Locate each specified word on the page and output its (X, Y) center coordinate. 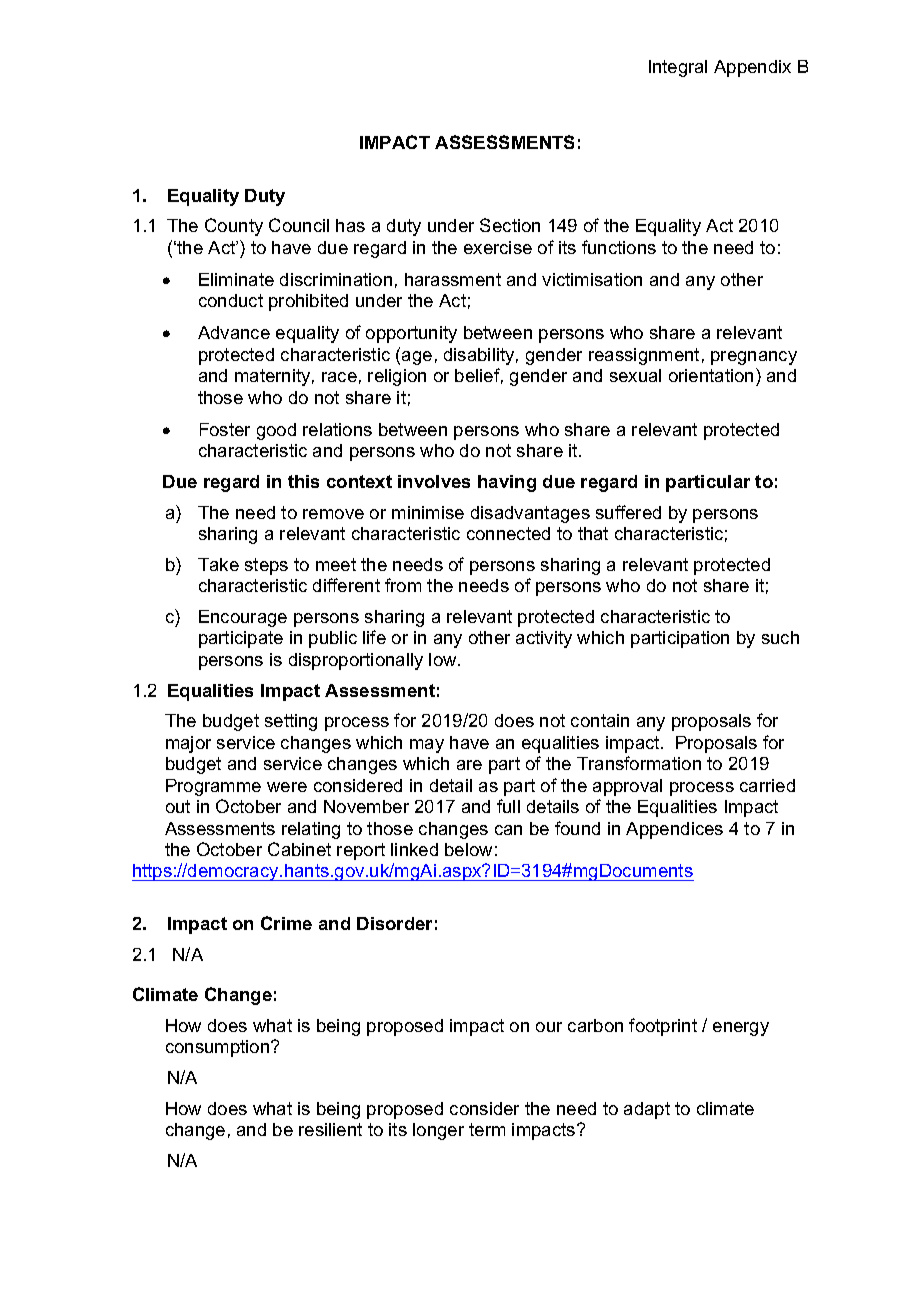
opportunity (411, 334)
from (403, 585)
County (234, 227)
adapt (647, 1110)
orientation (711, 375)
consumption (219, 1048)
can (508, 830)
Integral (678, 68)
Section (510, 225)
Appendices (674, 830)
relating (311, 830)
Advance (234, 332)
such (780, 637)
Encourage (243, 618)
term (487, 1129)
